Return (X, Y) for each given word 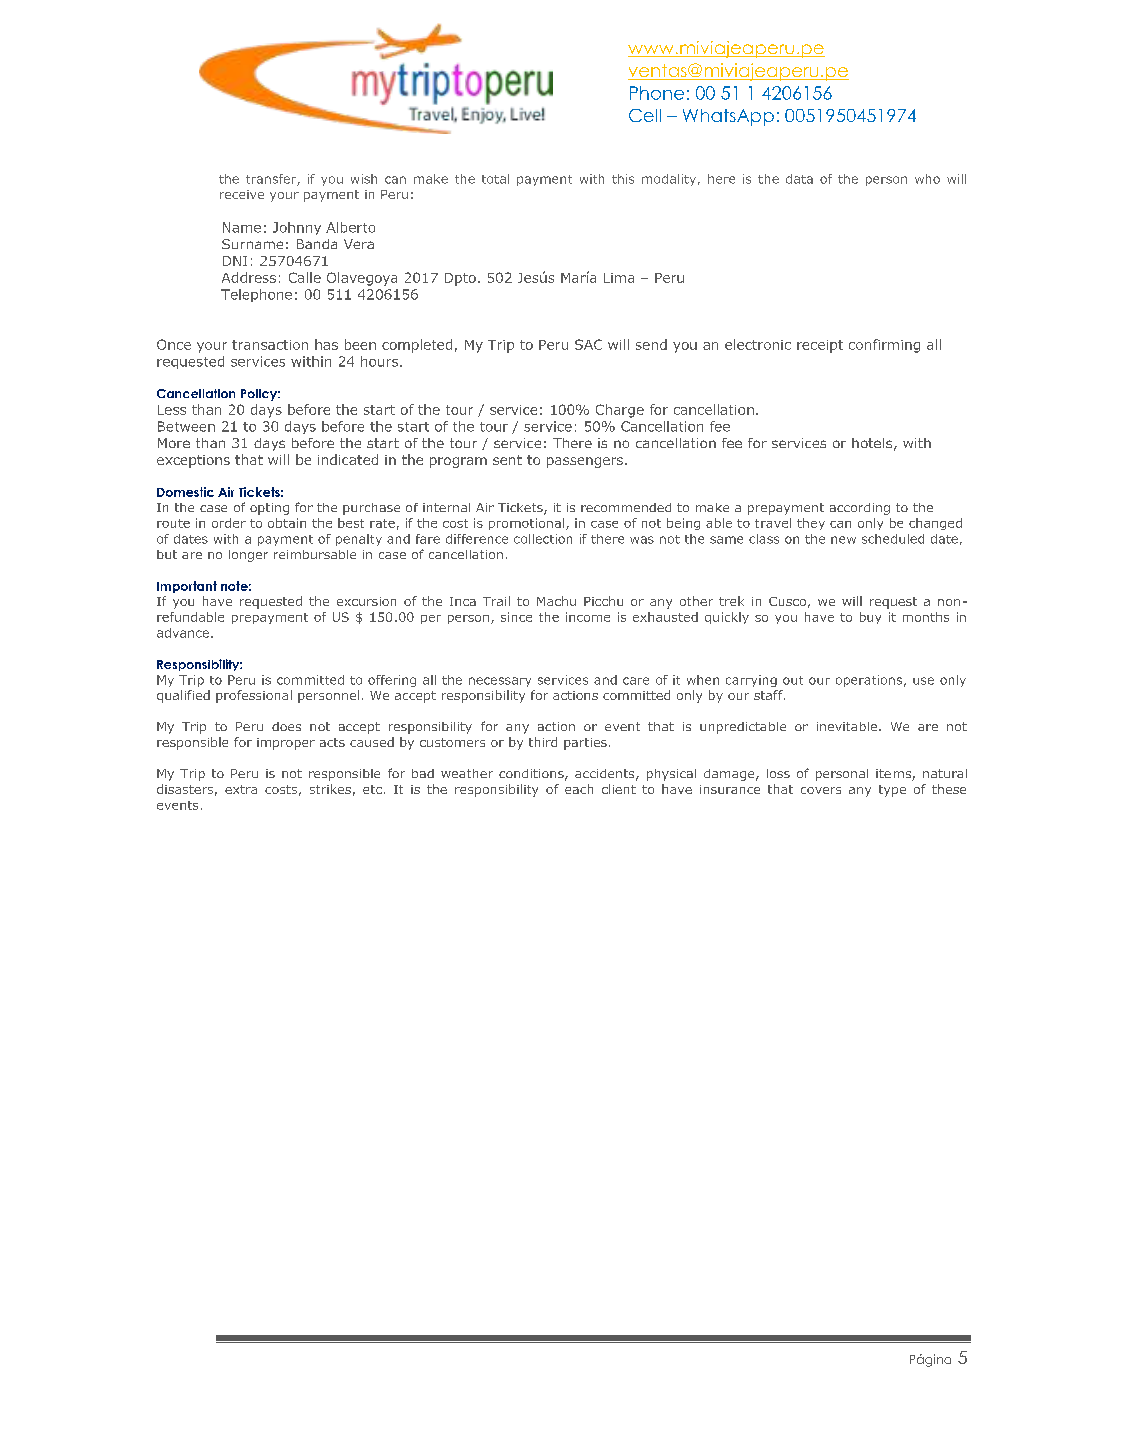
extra (241, 789)
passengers (585, 462)
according (860, 509)
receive (242, 194)
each (579, 789)
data (799, 179)
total (495, 179)
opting (269, 509)
